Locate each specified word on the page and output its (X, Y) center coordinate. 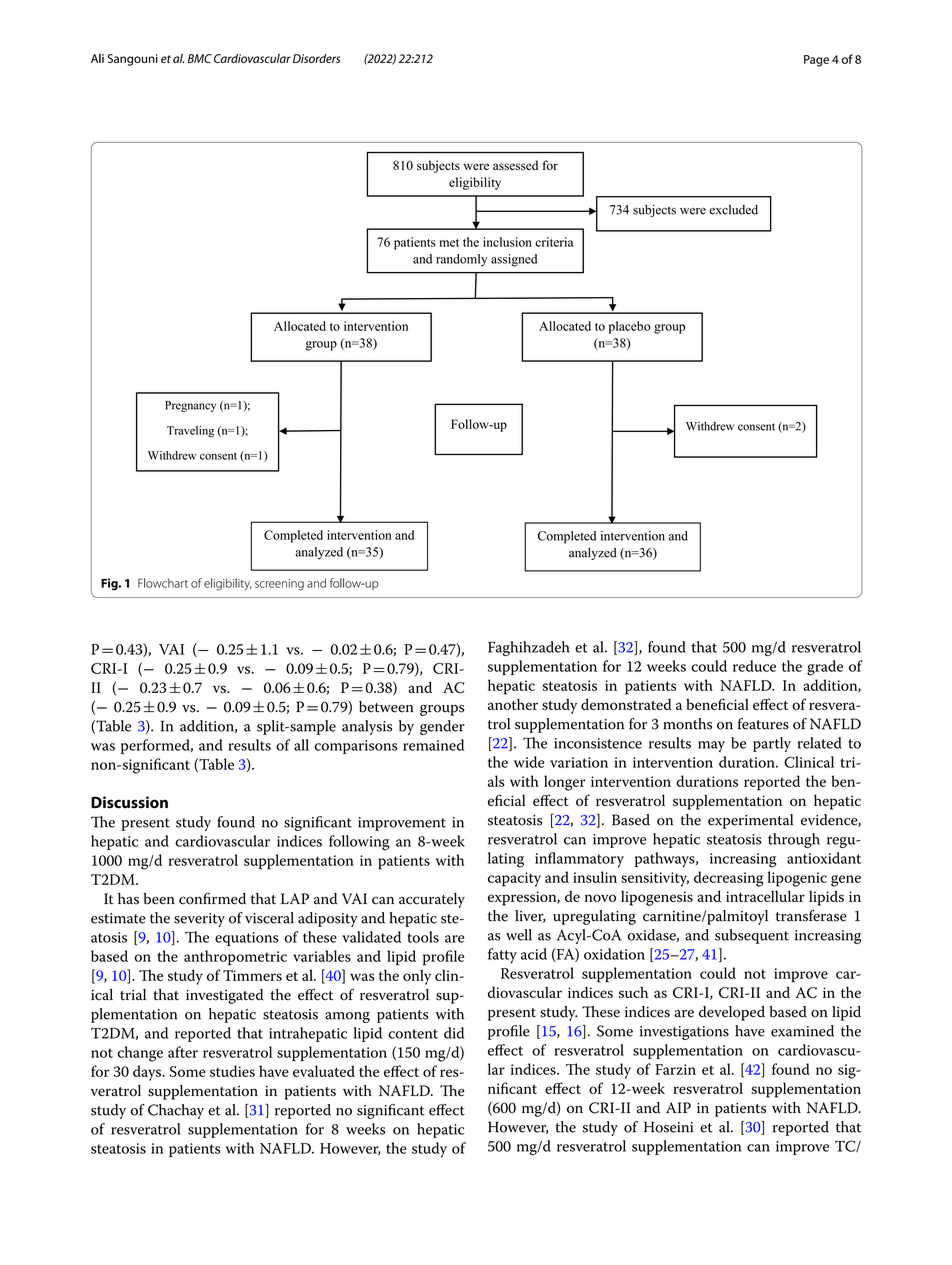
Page (816, 61)
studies (232, 1071)
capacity (514, 879)
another (513, 704)
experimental (750, 821)
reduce (754, 666)
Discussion (129, 802)
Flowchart (163, 583)
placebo (630, 327)
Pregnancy (190, 406)
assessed (515, 165)
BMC (200, 58)
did (454, 1033)
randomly (462, 260)
